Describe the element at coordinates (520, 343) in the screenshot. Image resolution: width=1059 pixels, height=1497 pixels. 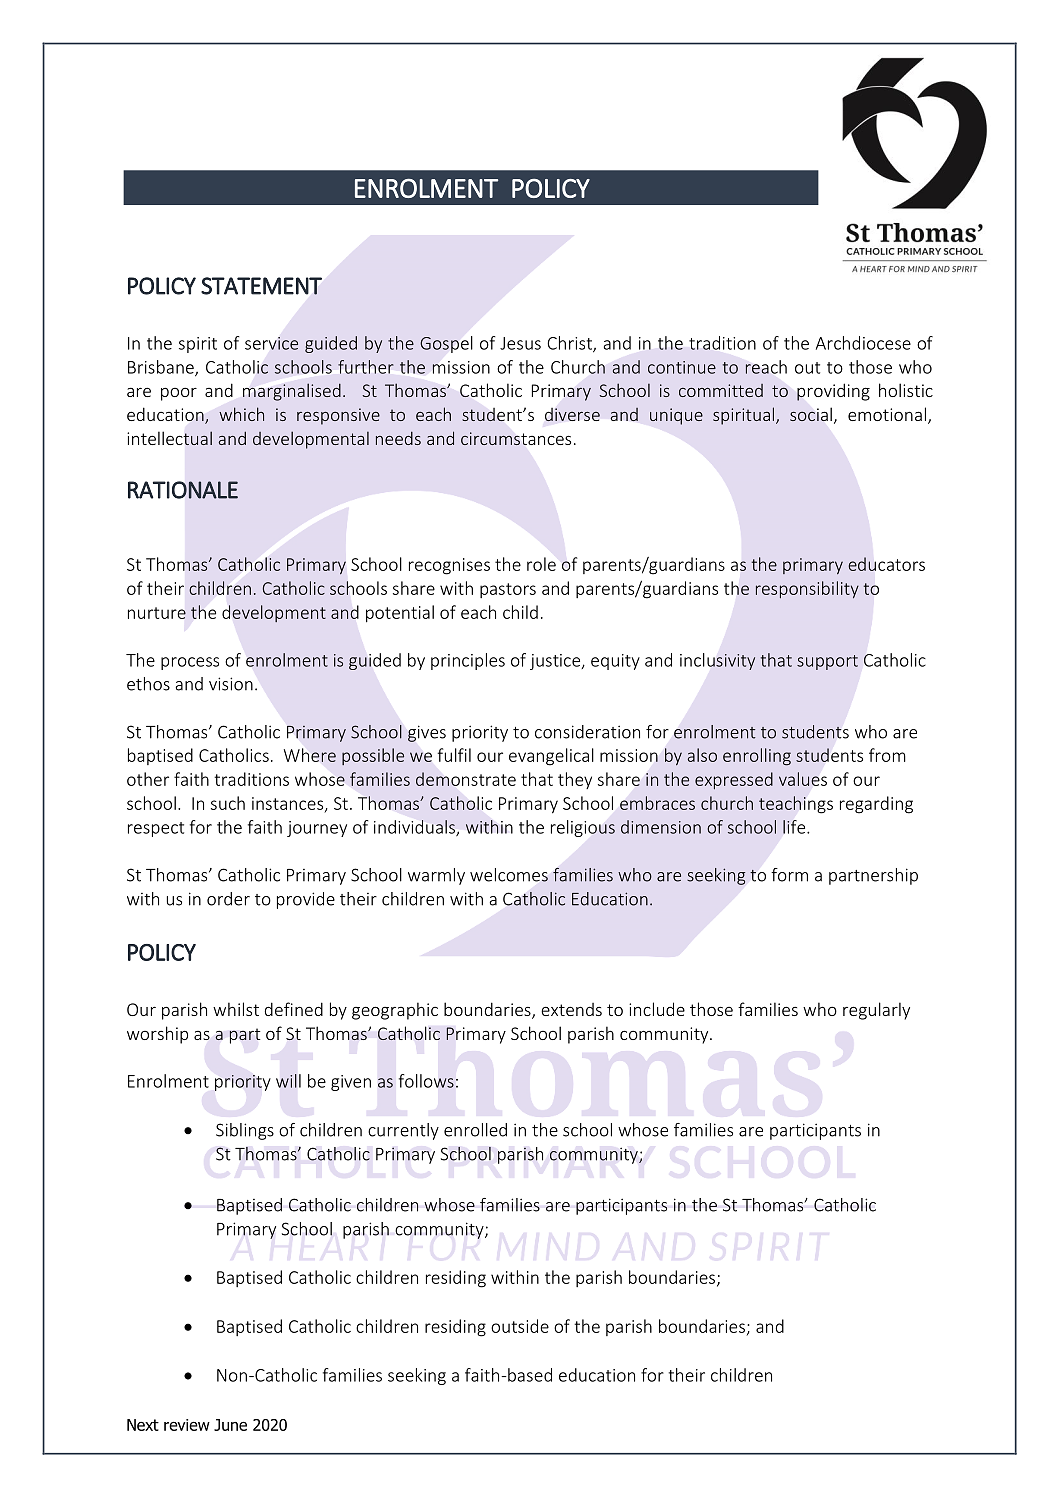
I see `Jesus` at that location.
